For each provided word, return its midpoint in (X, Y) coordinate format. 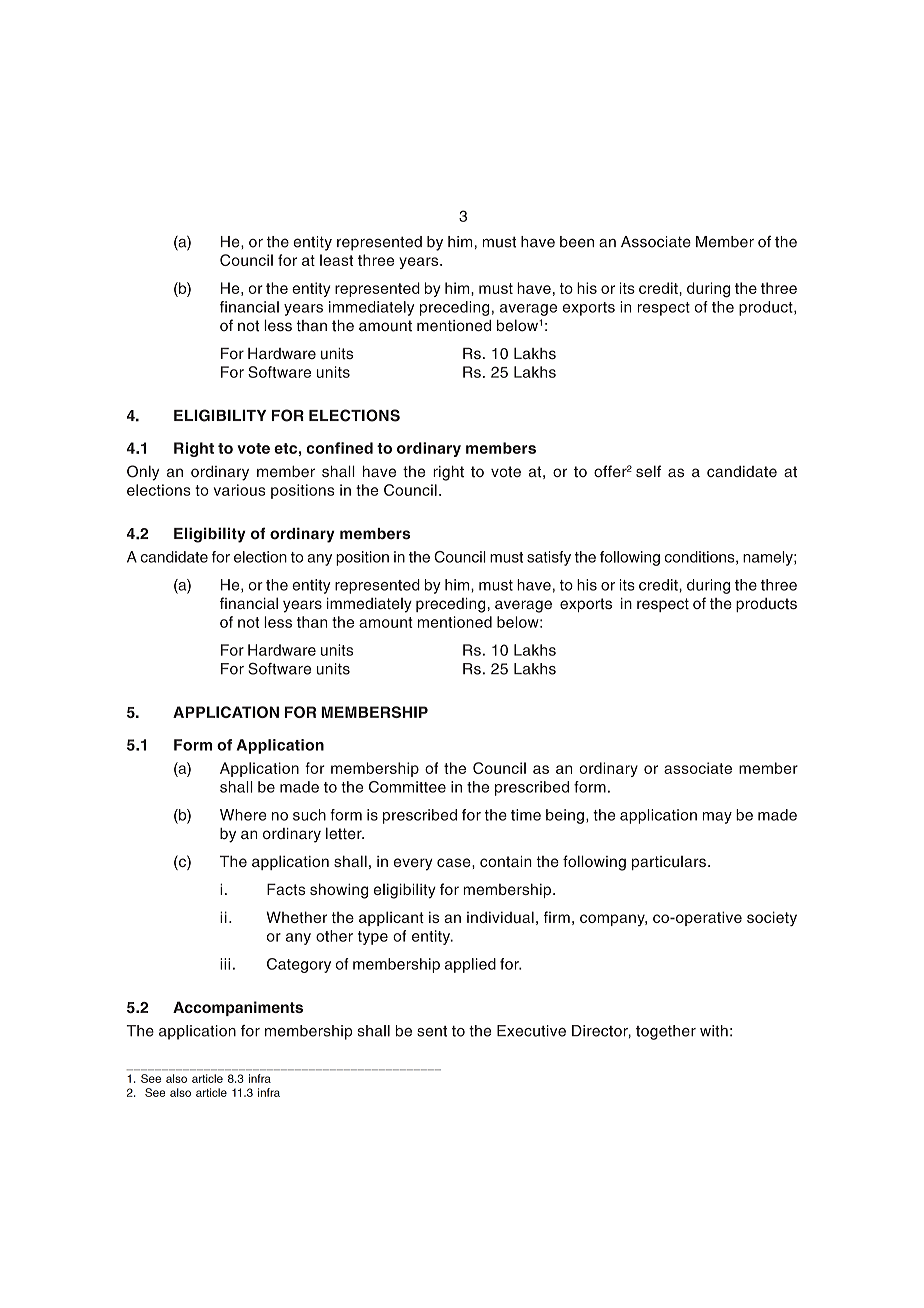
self (648, 471)
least (336, 260)
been (577, 242)
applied (470, 965)
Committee (407, 787)
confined (339, 448)
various (239, 490)
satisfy (549, 558)
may (717, 818)
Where (243, 815)
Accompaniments (238, 1008)
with (714, 1031)
